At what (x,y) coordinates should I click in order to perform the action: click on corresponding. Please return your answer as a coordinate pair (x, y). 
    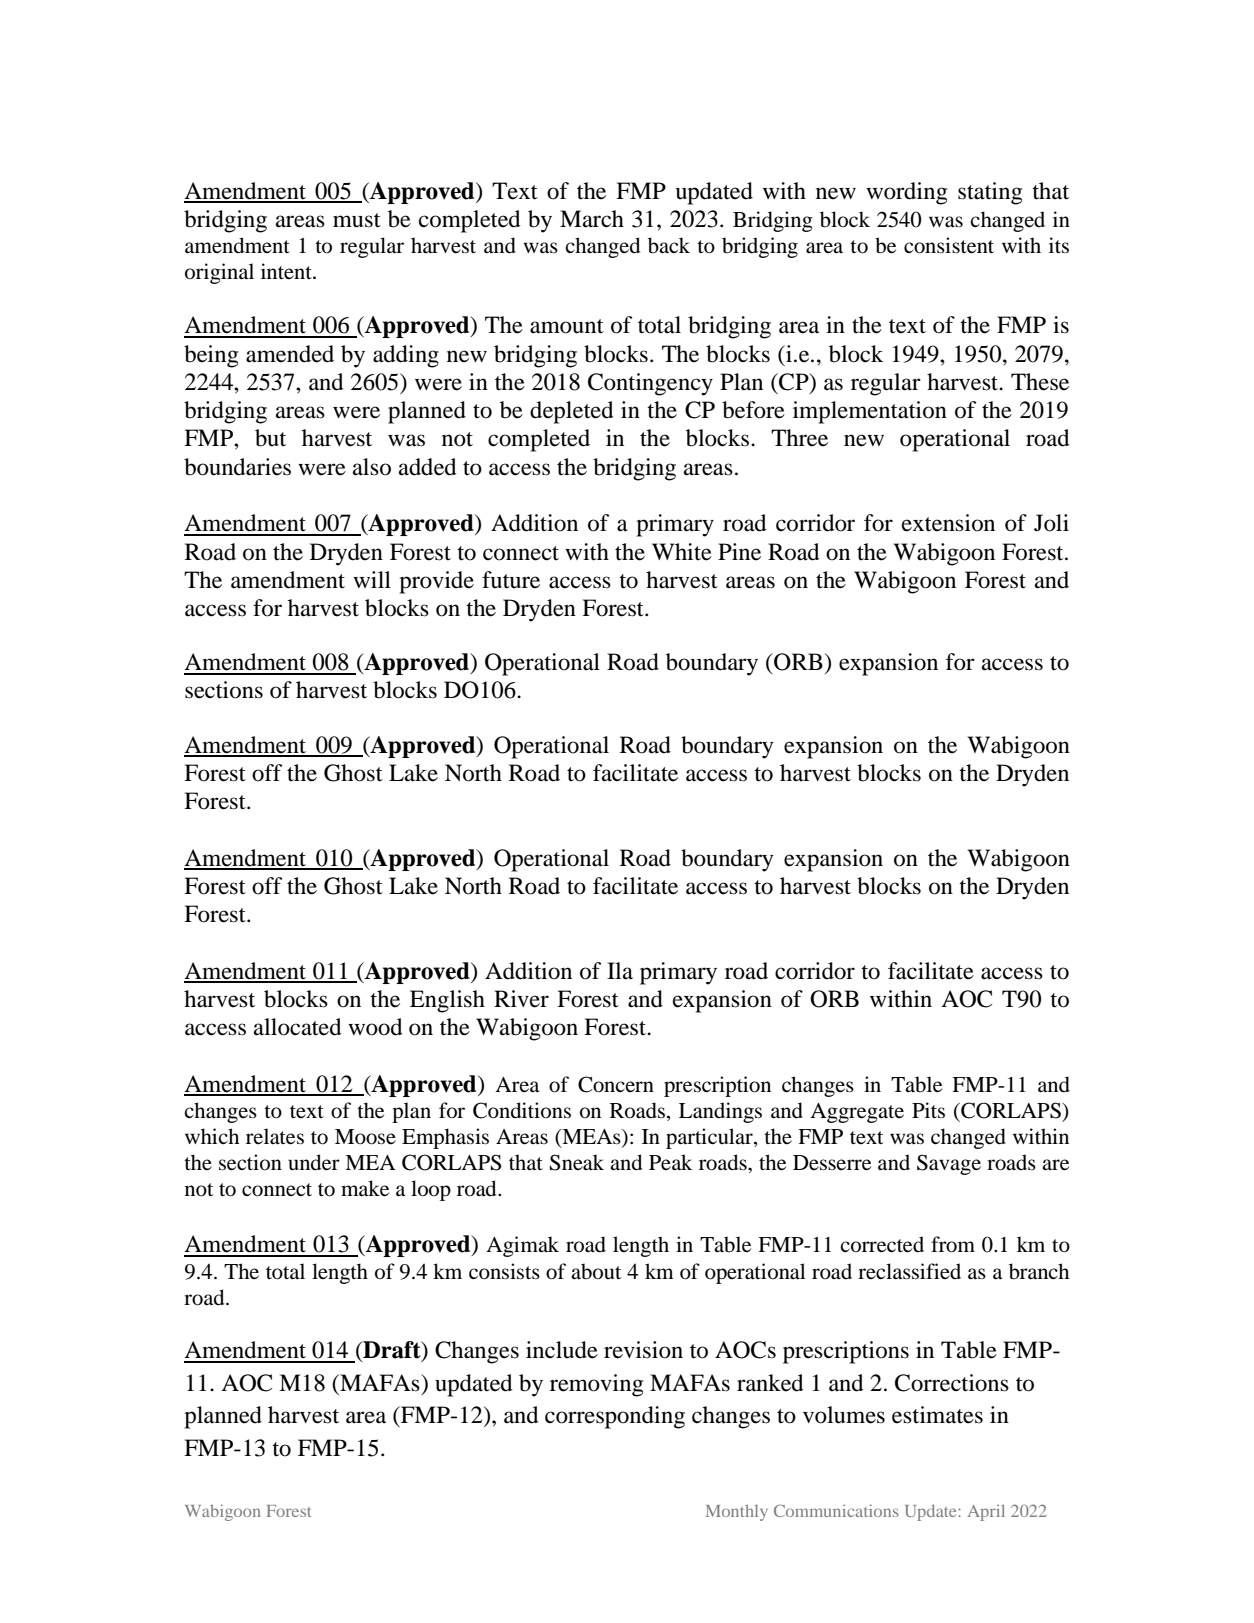
    Looking at the image, I should click on (615, 1417).
